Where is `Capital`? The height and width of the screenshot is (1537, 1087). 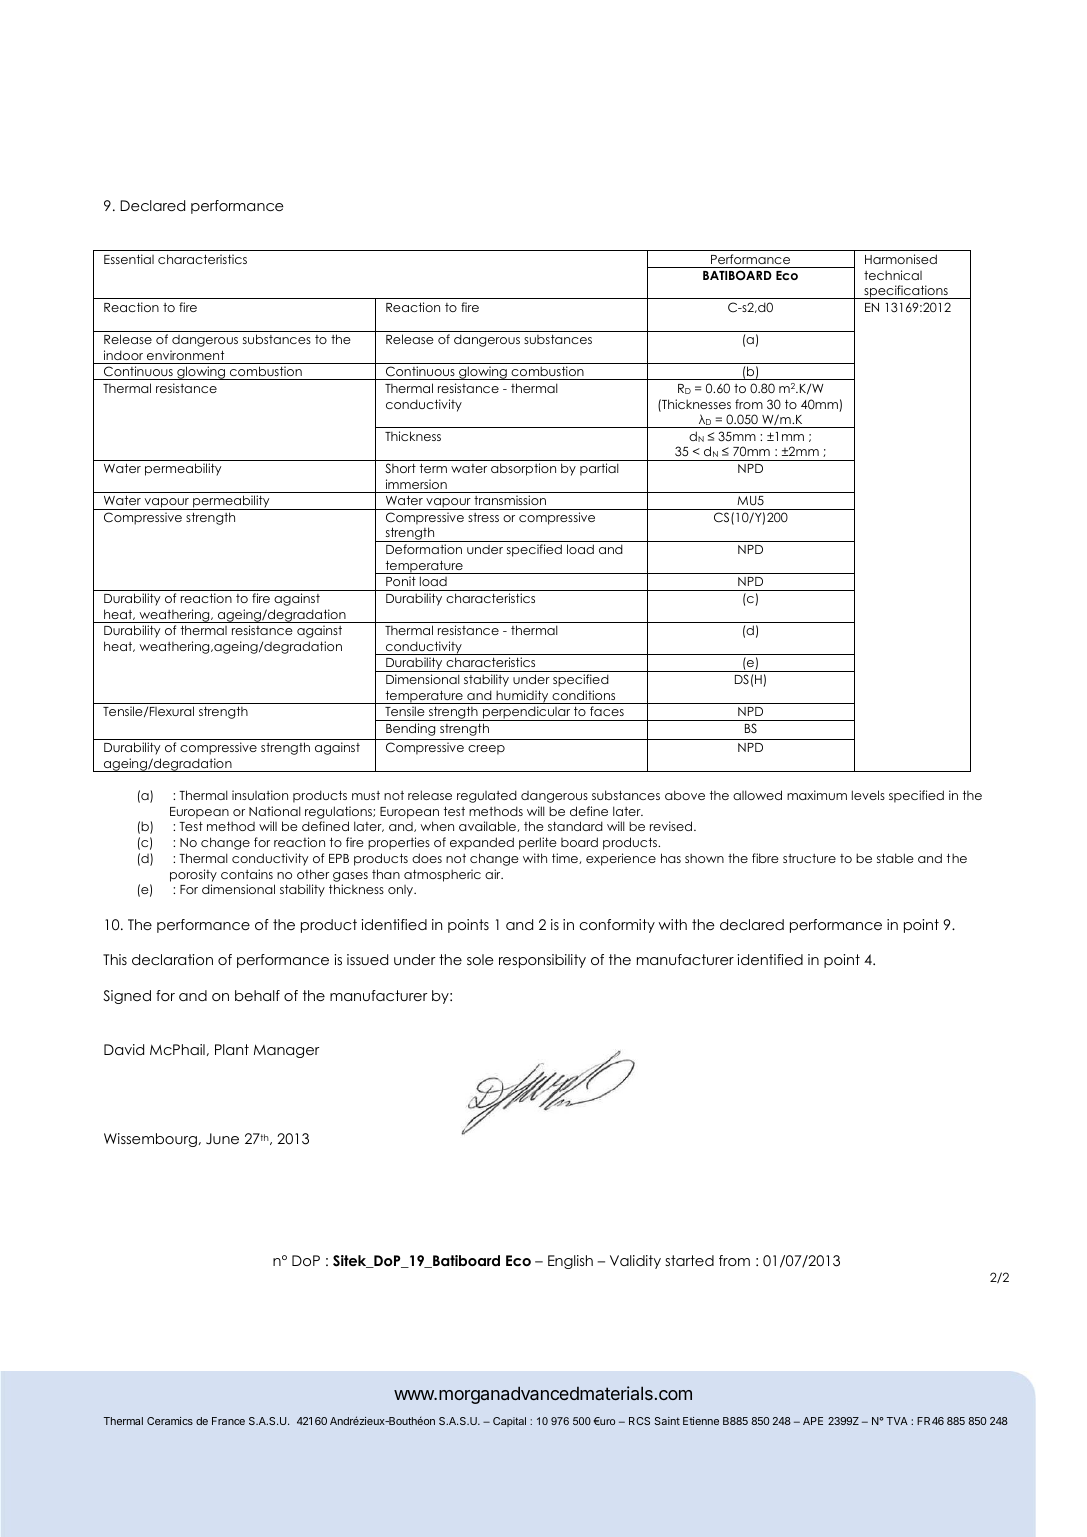
Capital is located at coordinates (509, 1422).
